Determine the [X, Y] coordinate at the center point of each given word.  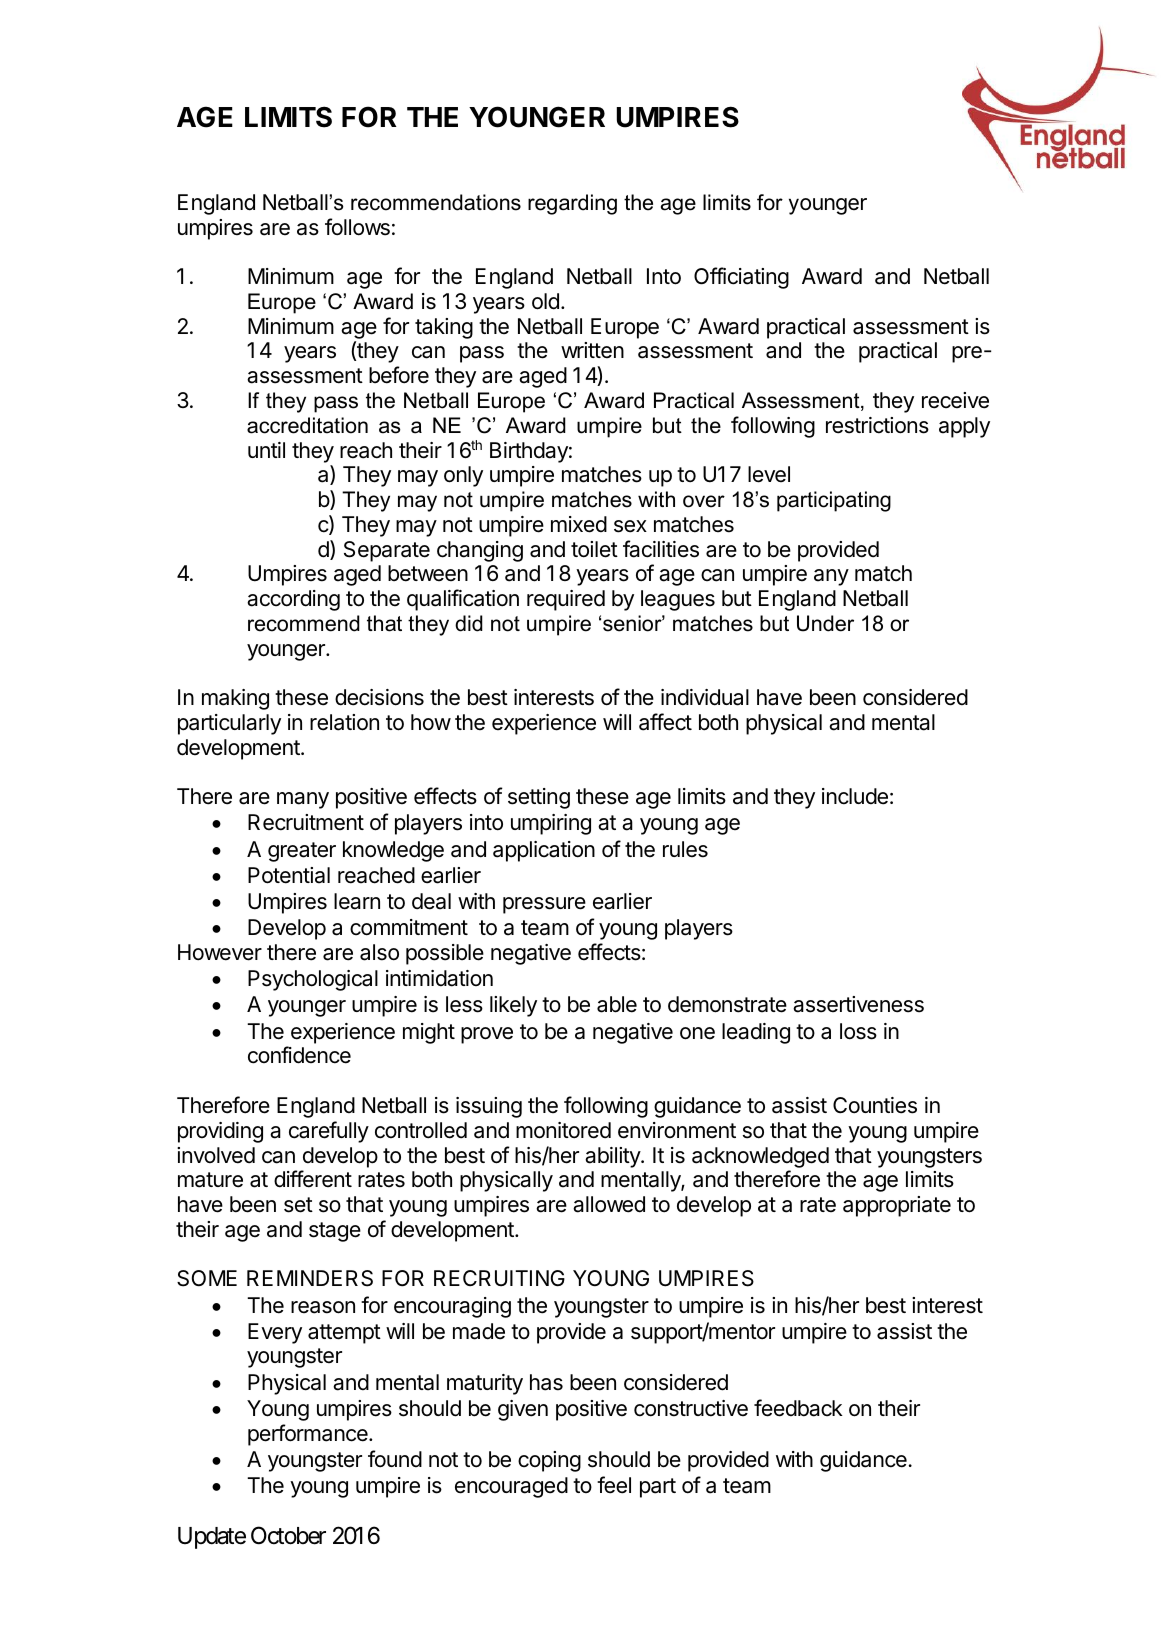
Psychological [313, 980]
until [266, 450]
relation [344, 722]
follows [357, 227]
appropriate [897, 1206]
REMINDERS [310, 1278]
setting [539, 798]
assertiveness [858, 1004]
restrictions [877, 425]
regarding [572, 204]
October [288, 1535]
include [855, 796]
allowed [609, 1204]
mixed [579, 524]
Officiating [741, 278]
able [617, 1004]
